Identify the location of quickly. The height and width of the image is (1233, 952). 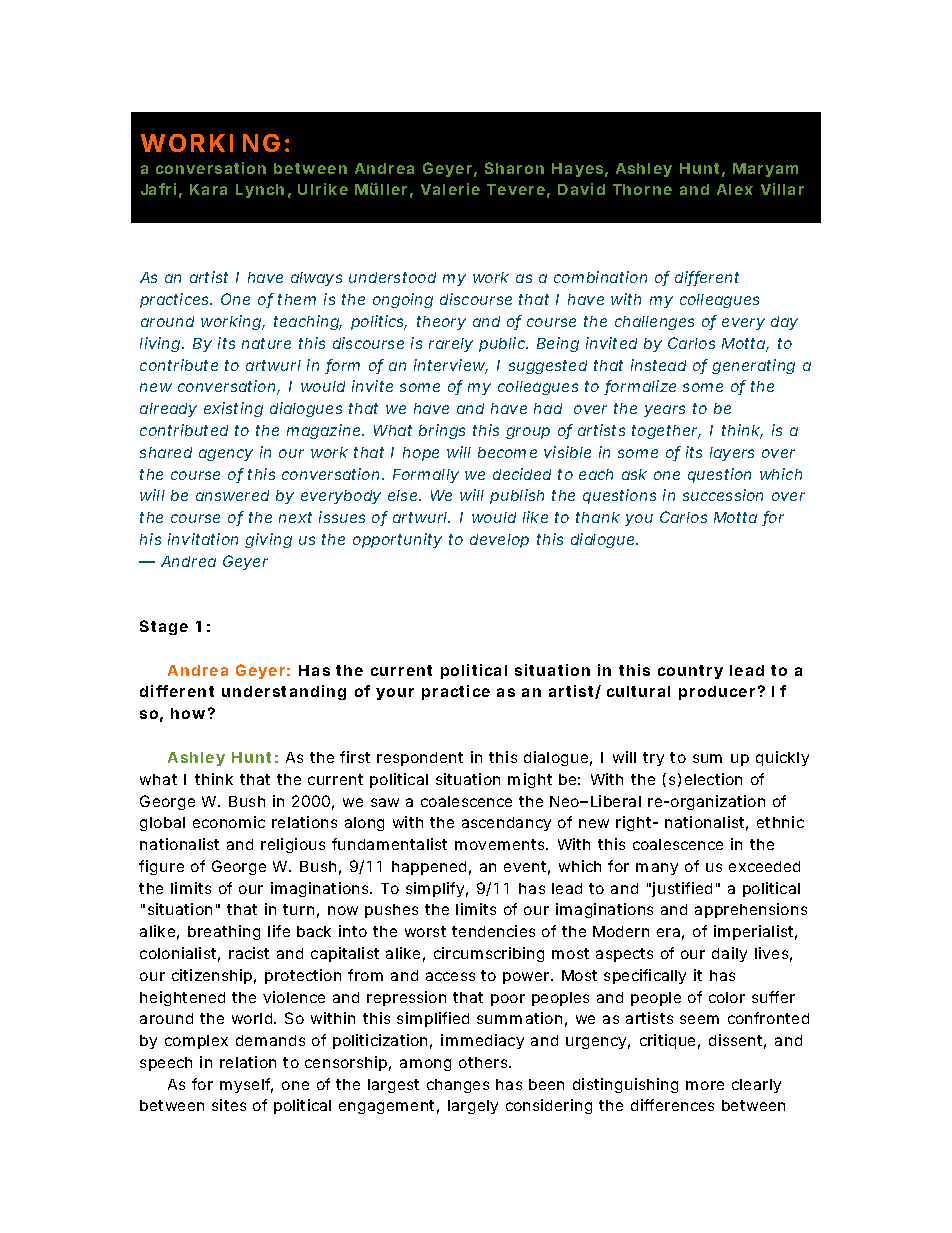
(782, 758).
